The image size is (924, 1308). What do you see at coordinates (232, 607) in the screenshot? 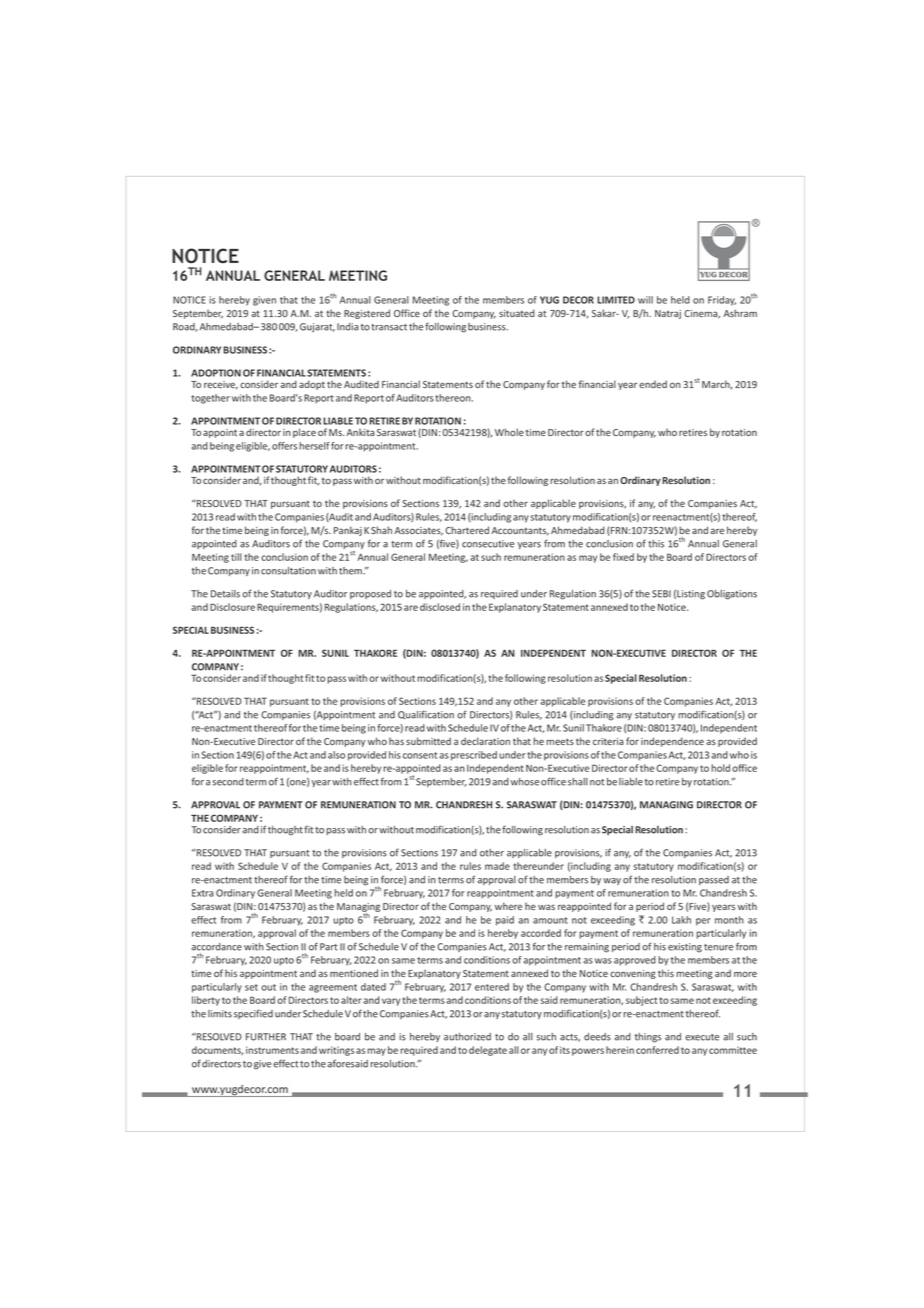
I see `Disclosure` at bounding box center [232, 607].
